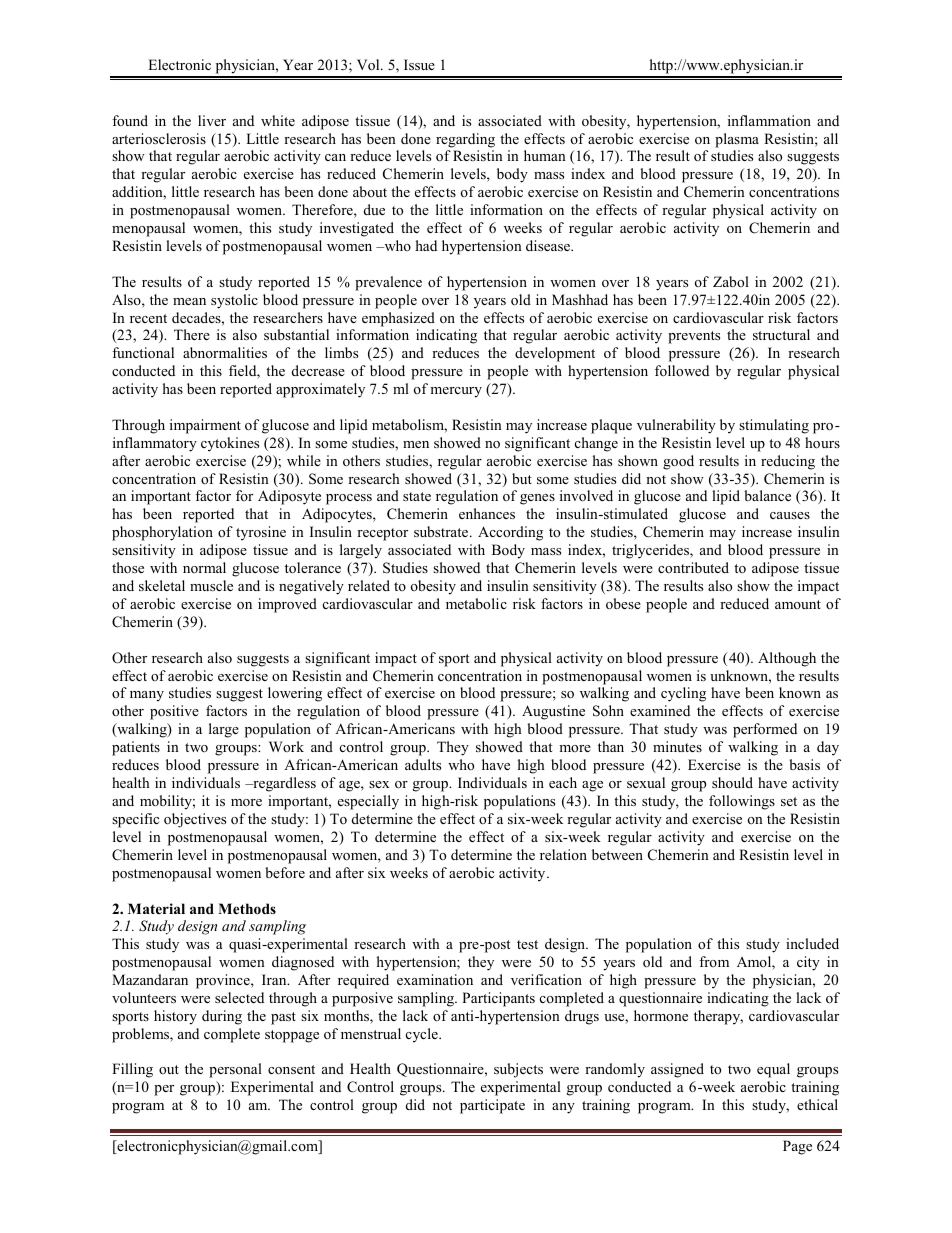  I want to click on metabolic, so click(476, 603).
